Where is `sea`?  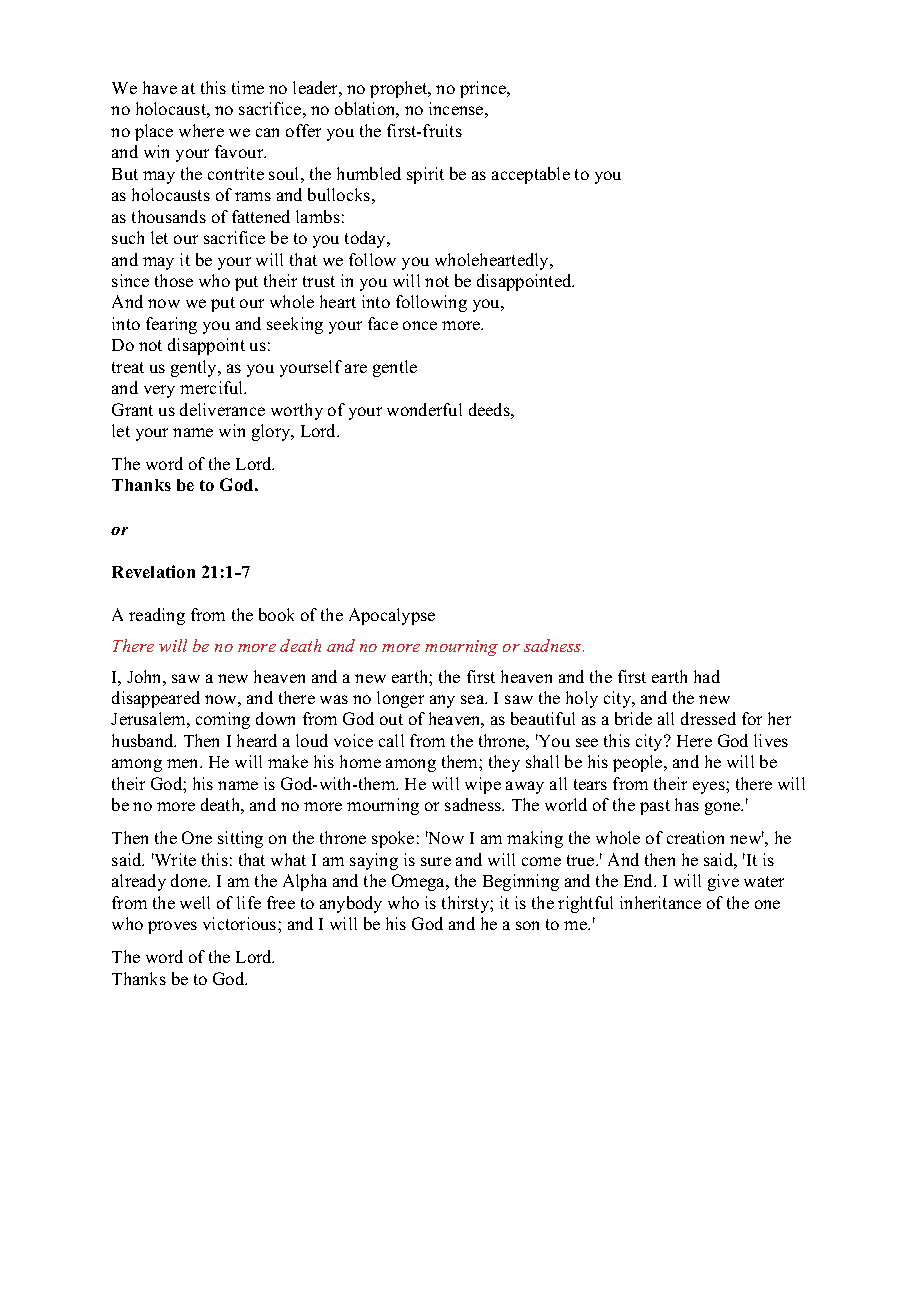
sea is located at coordinates (474, 699).
